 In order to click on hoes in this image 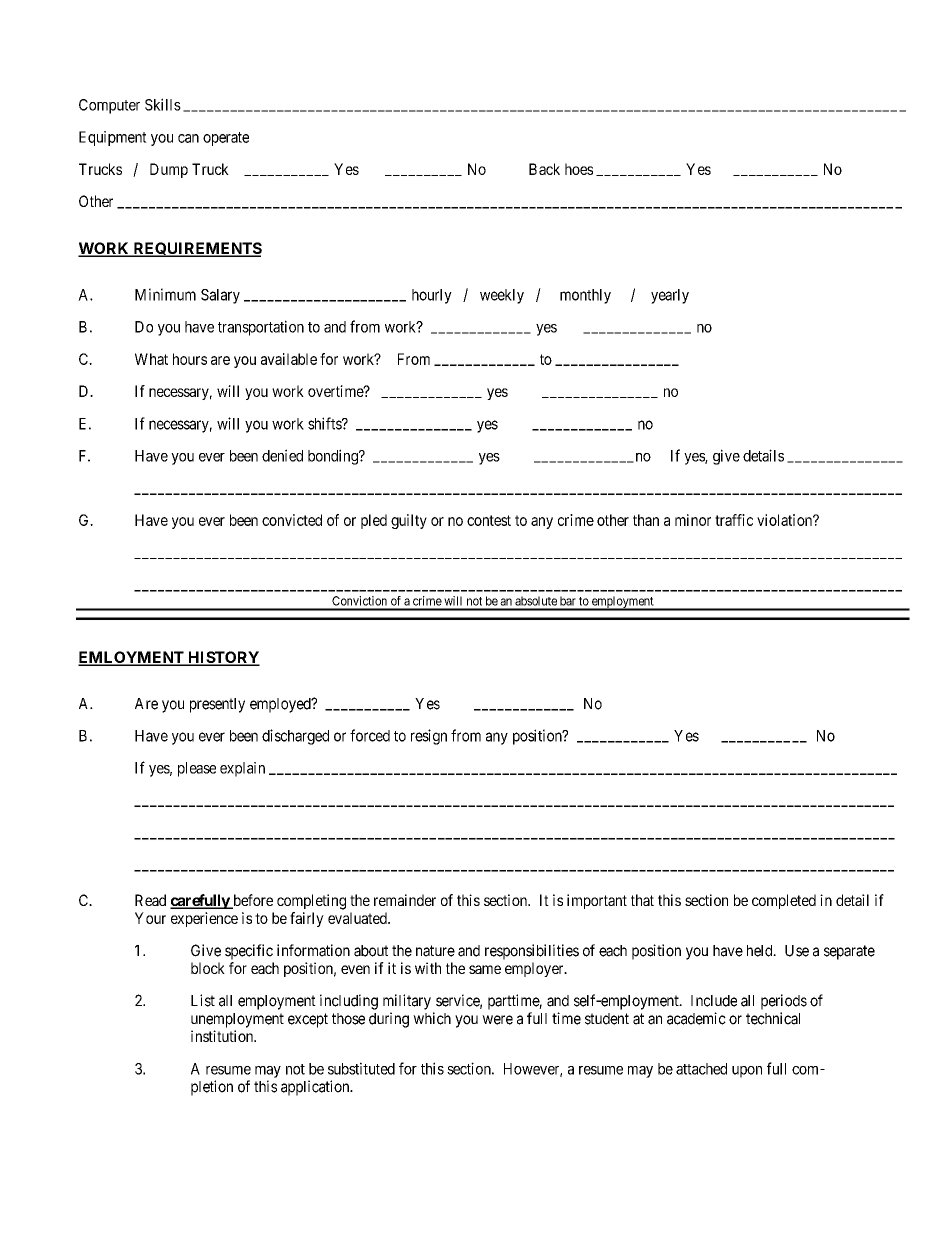, I will do `click(579, 169)`.
